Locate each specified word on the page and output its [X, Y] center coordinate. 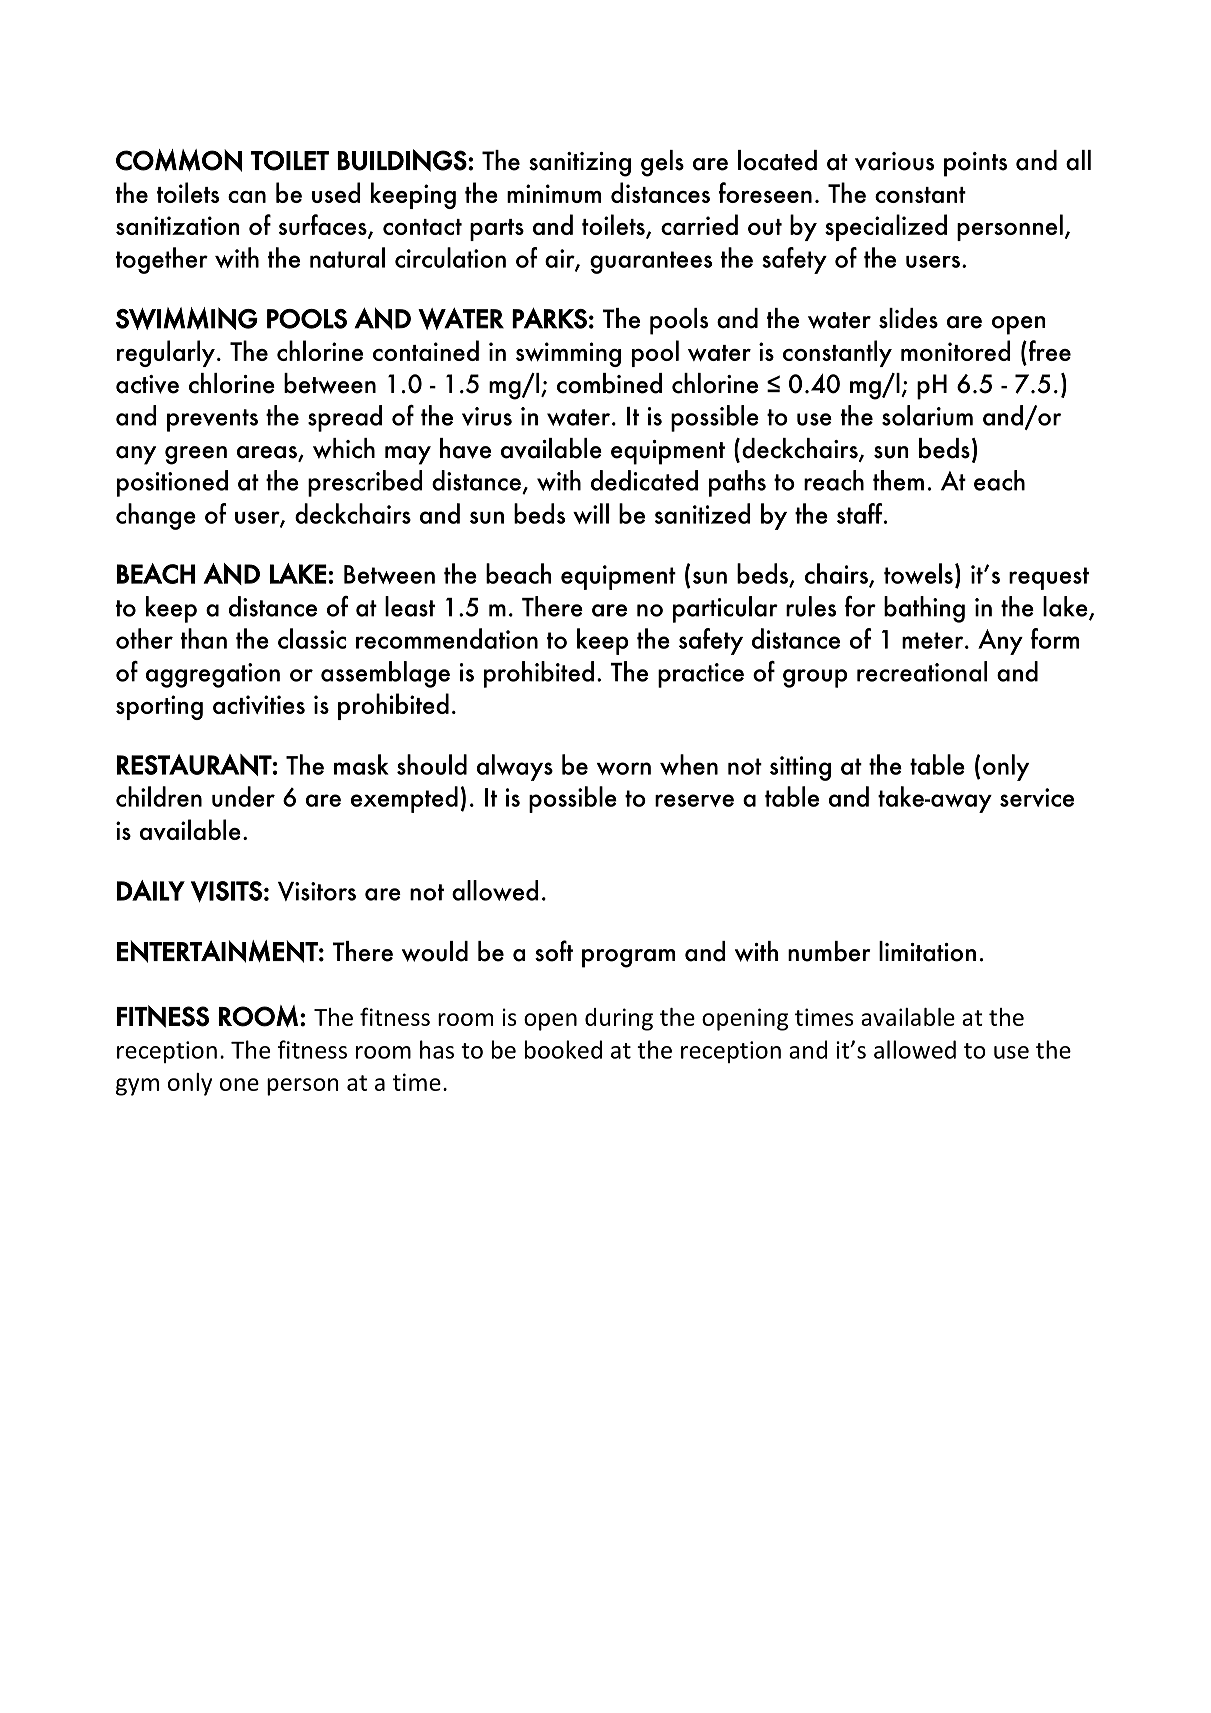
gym [137, 1087]
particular [725, 609]
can [247, 197]
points [975, 164]
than [204, 638]
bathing [924, 609]
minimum [554, 193]
